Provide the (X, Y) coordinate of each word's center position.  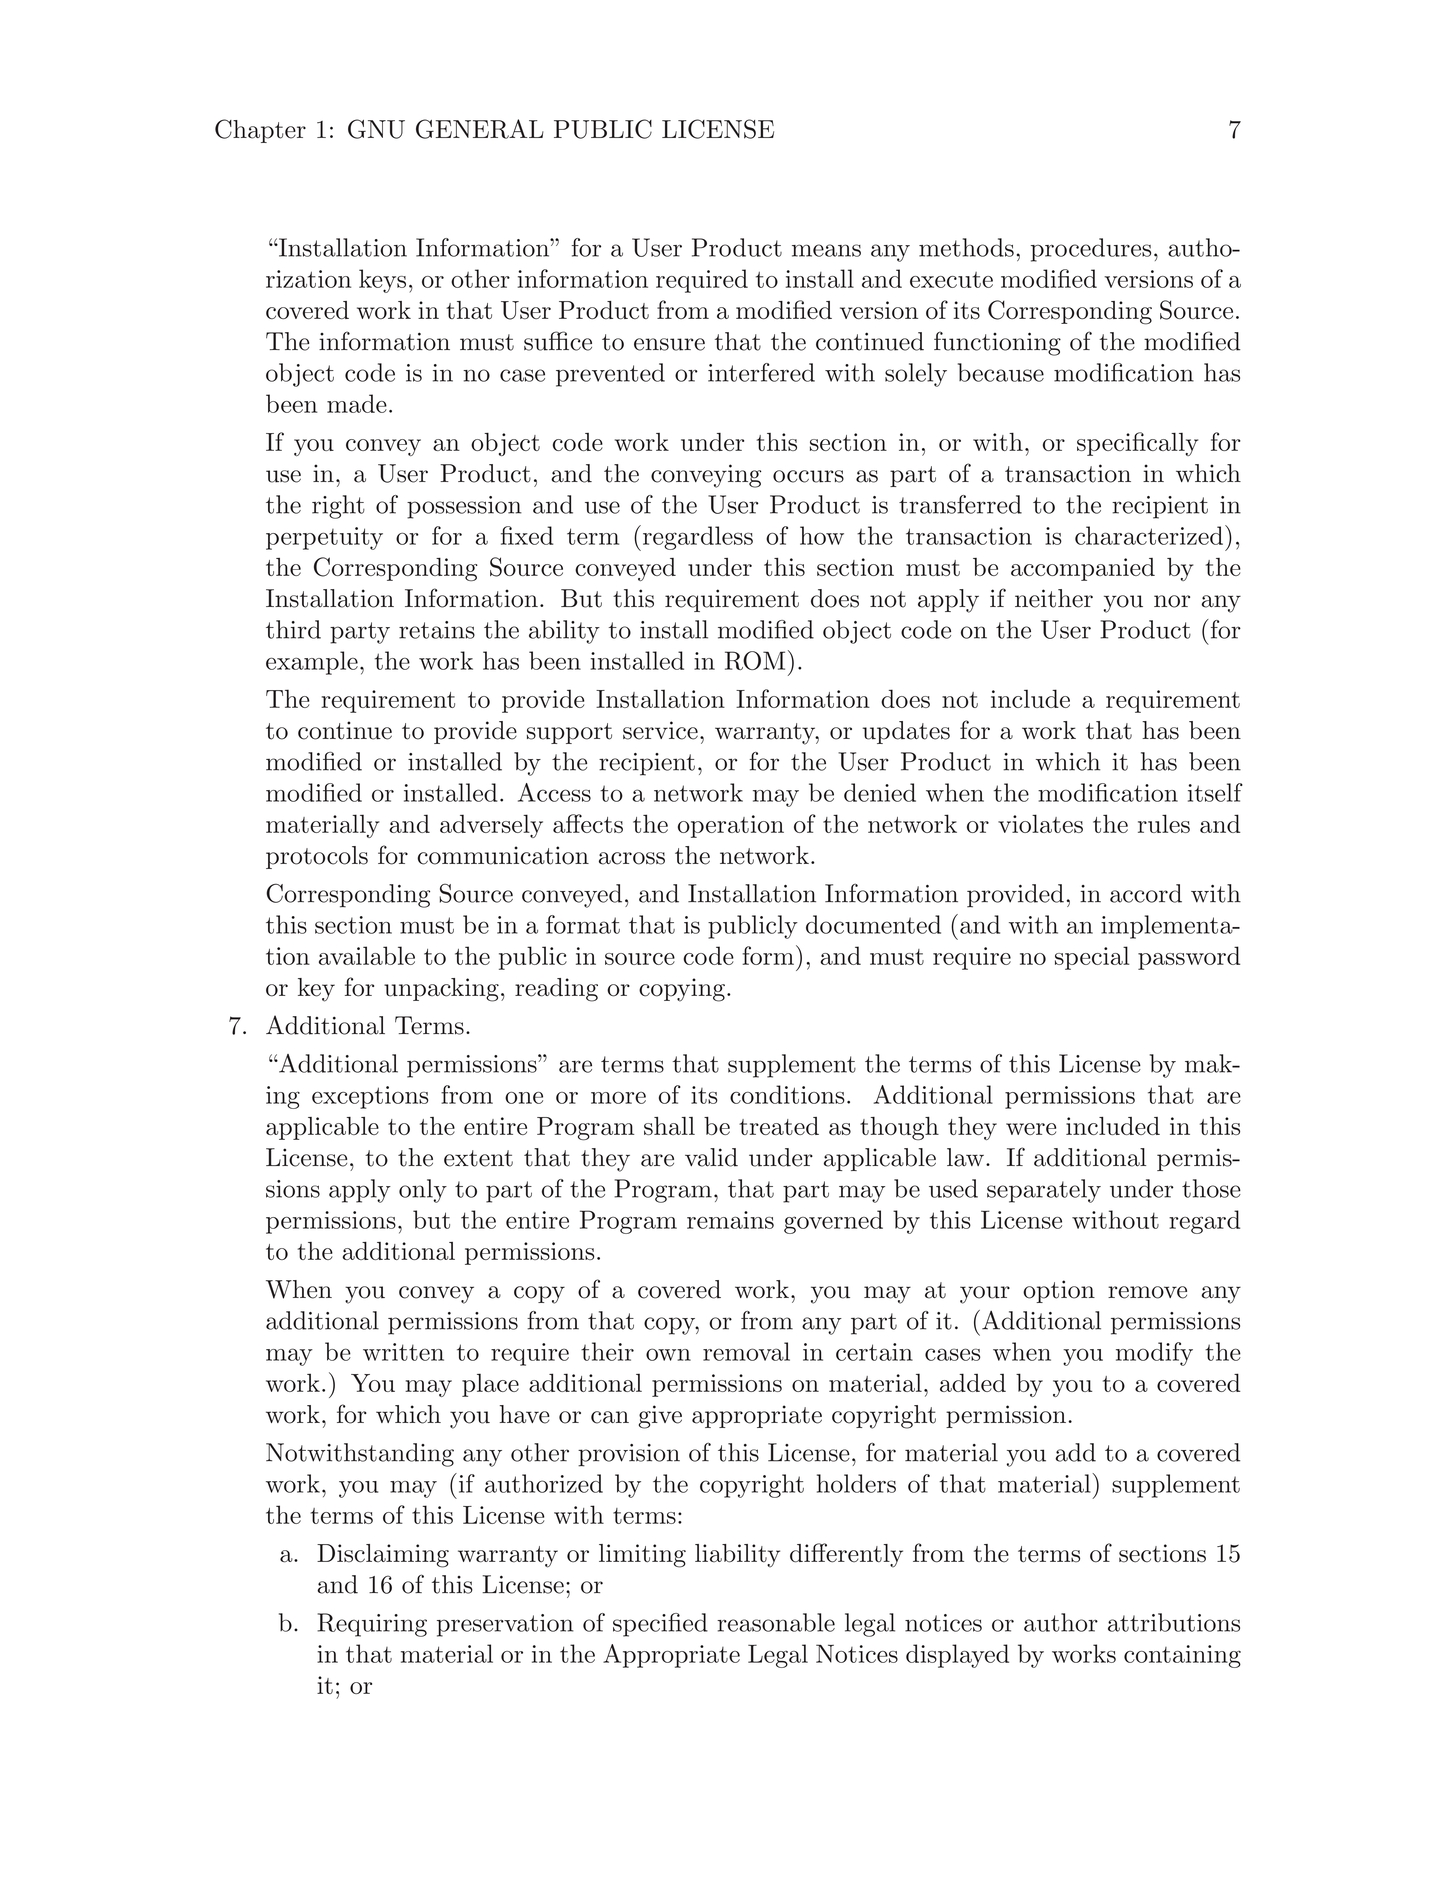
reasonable (776, 1622)
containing (1182, 1656)
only (423, 1191)
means (826, 250)
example (312, 663)
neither (1054, 598)
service (660, 730)
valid (711, 1157)
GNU (376, 129)
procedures (1091, 250)
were (1031, 1129)
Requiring (372, 1625)
